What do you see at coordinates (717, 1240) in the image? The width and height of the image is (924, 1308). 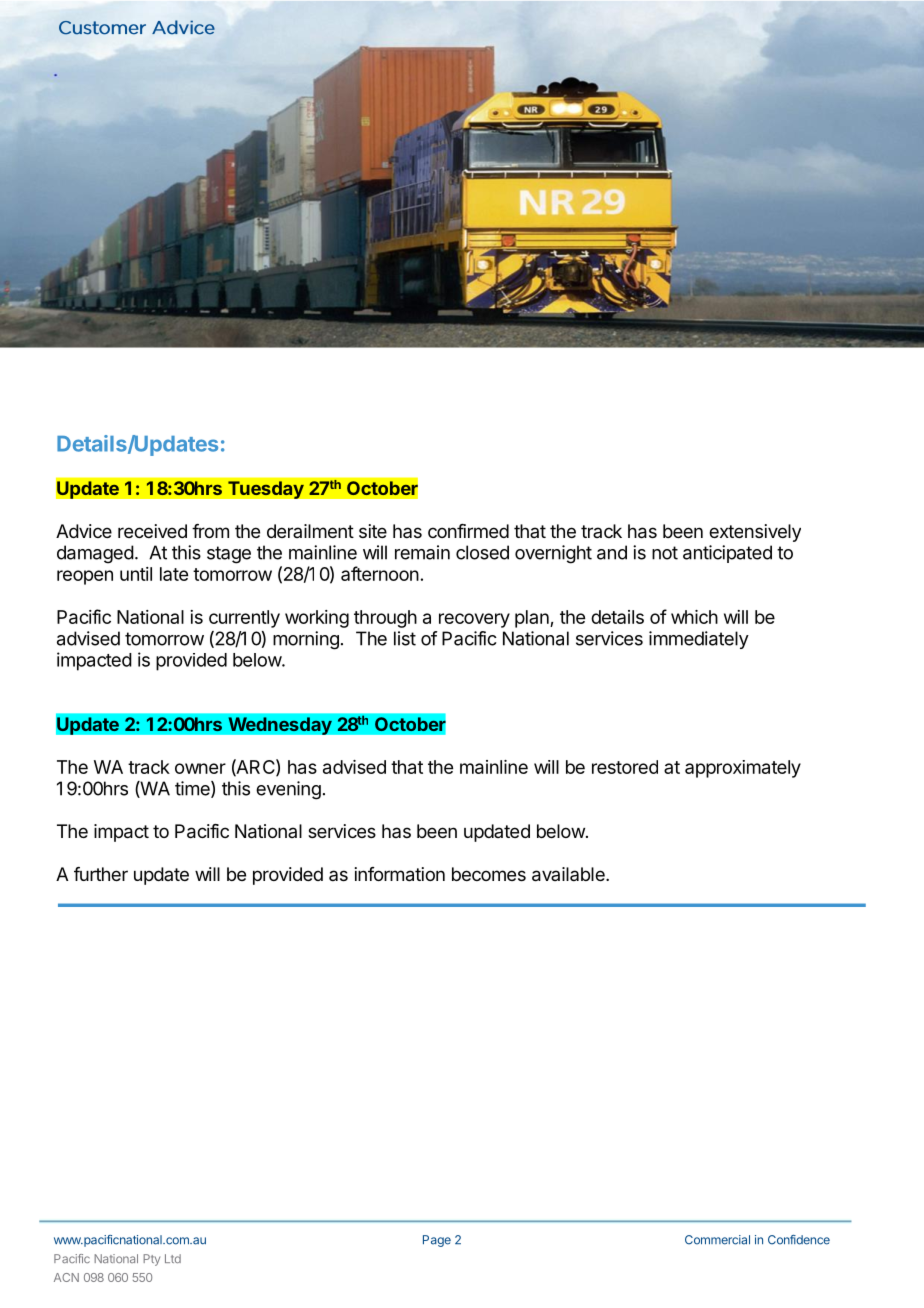 I see `Commercial` at bounding box center [717, 1240].
